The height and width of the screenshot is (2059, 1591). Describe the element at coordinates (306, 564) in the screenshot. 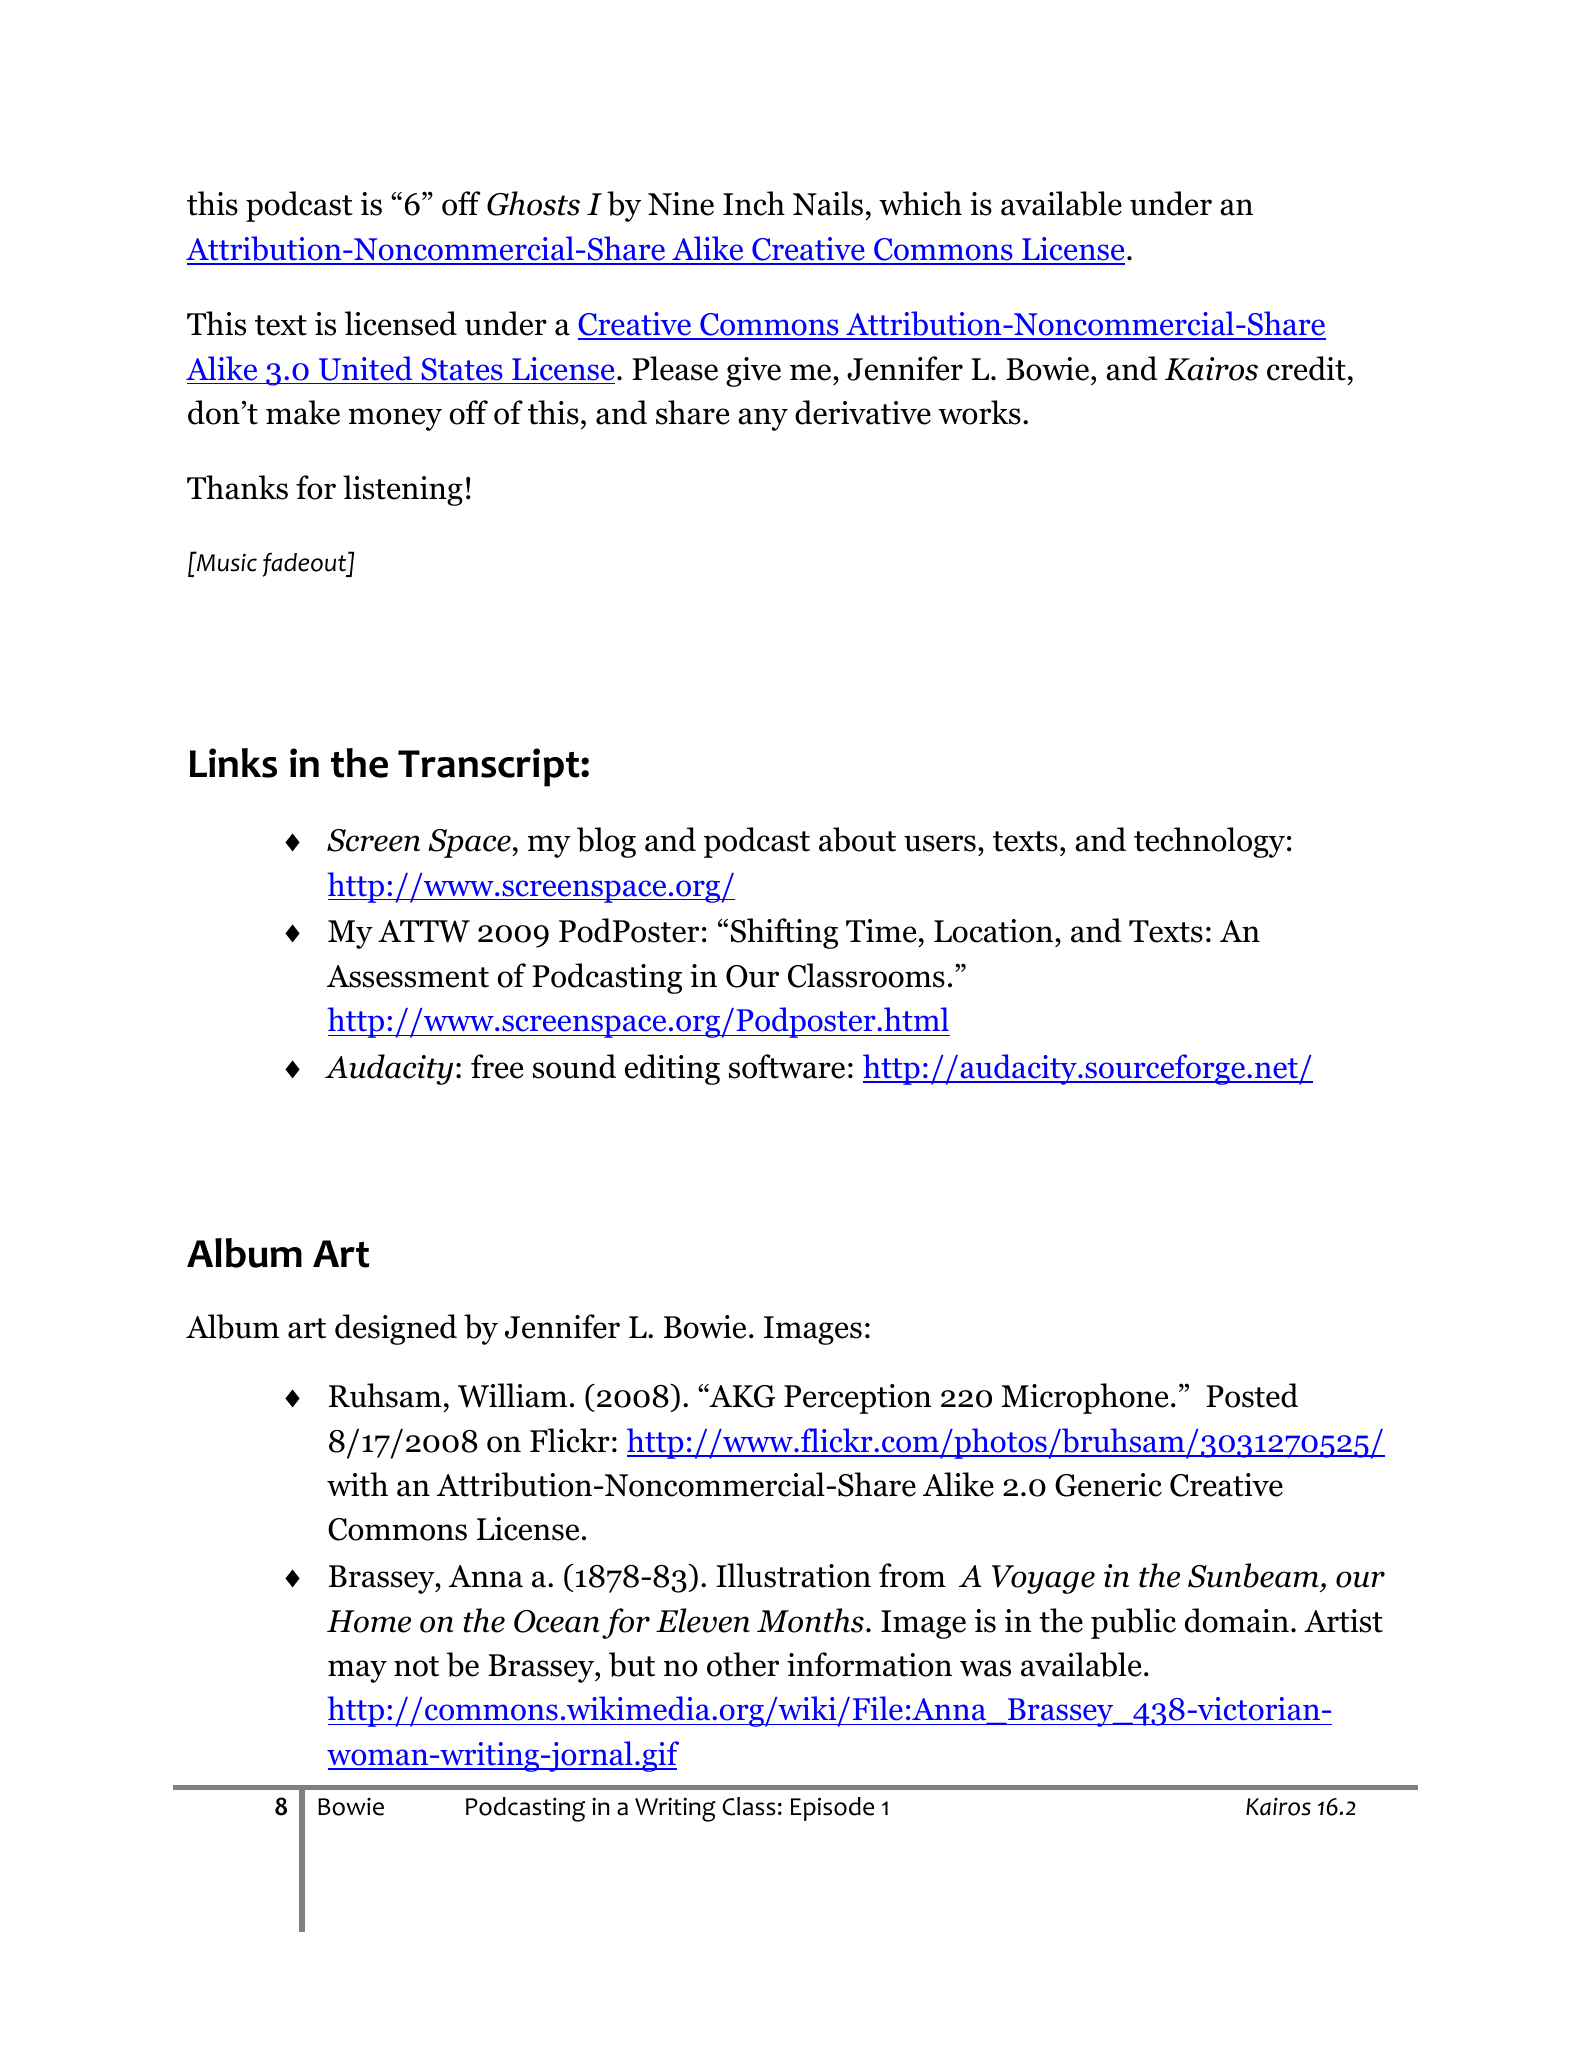

I see `fadeout` at that location.
